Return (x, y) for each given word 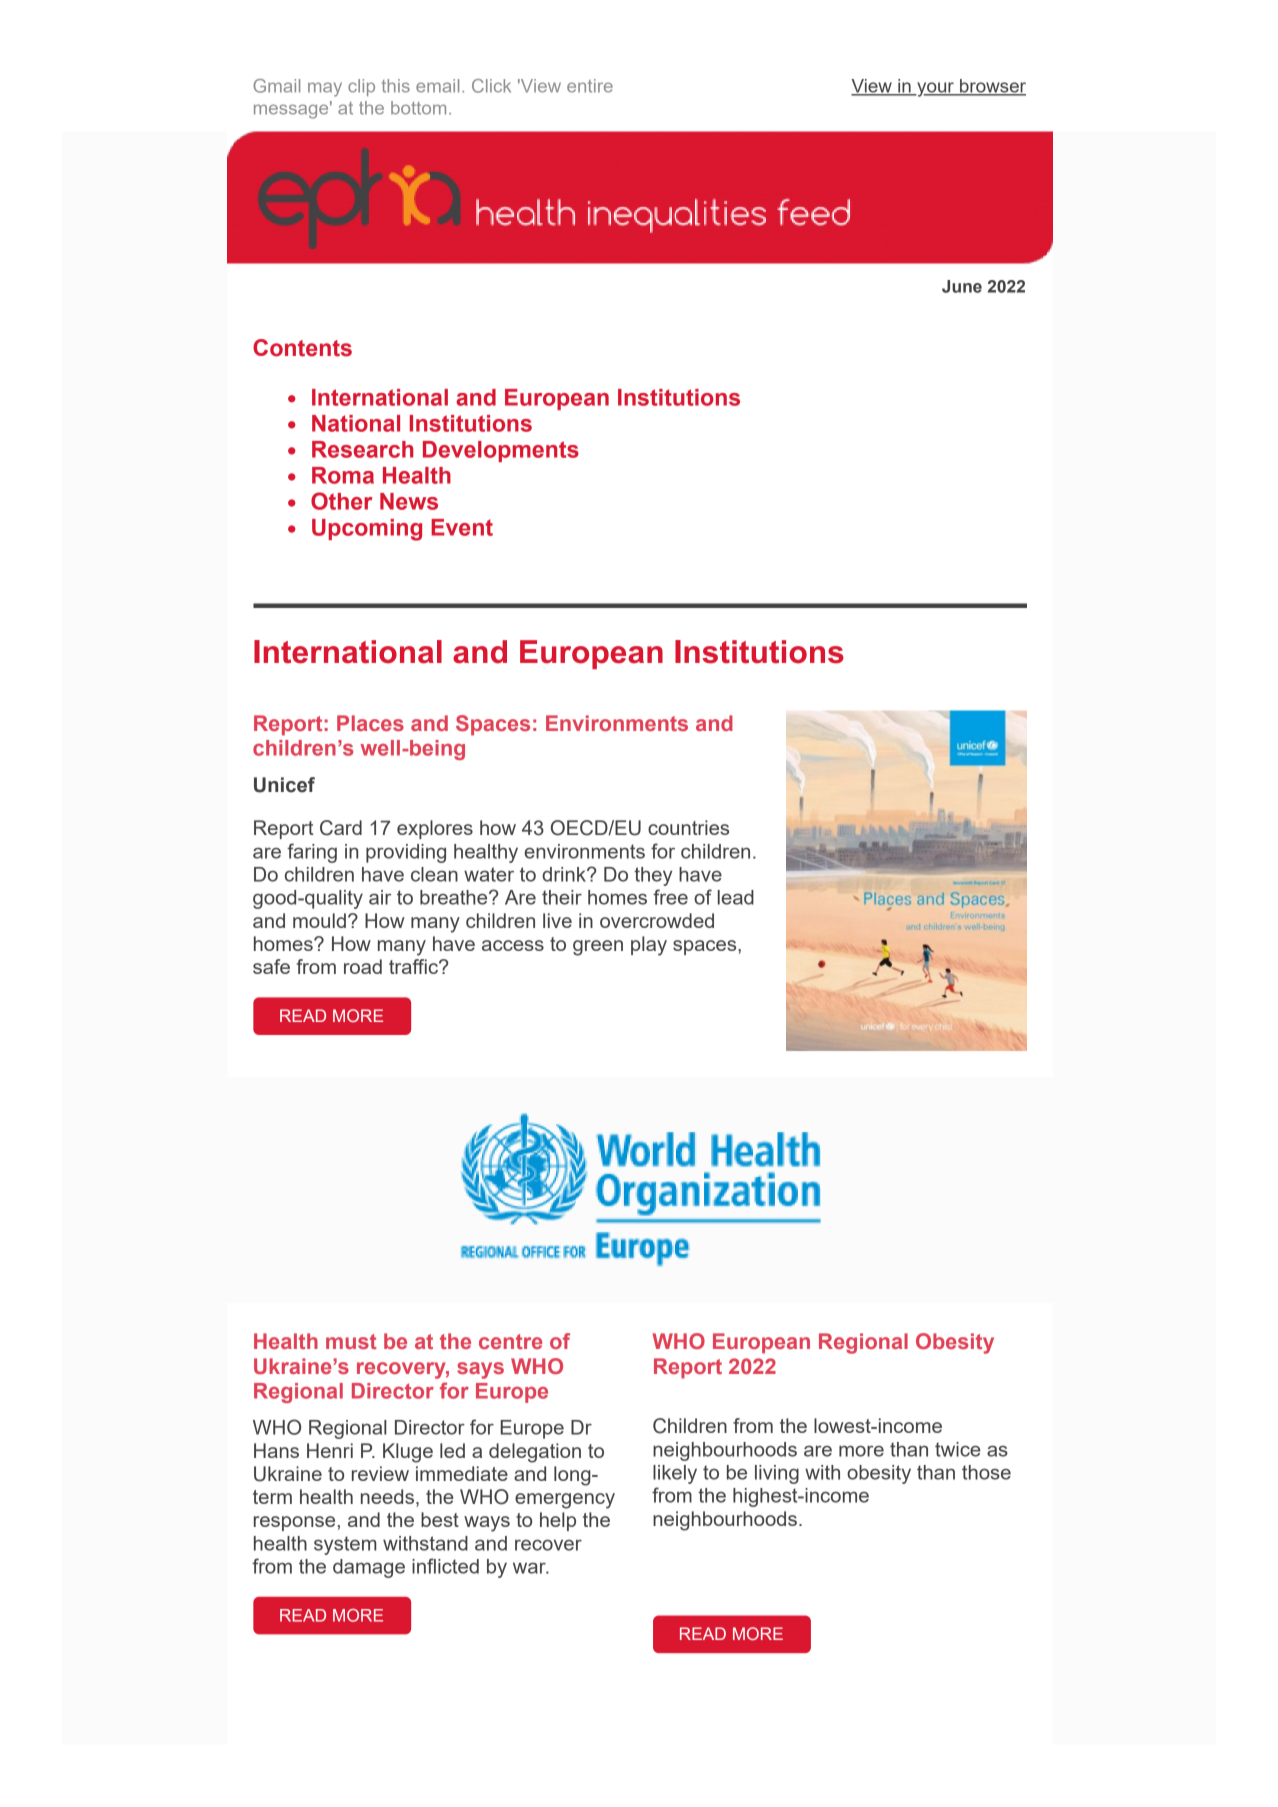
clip (361, 87)
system (345, 1545)
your (935, 89)
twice (958, 1449)
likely (675, 1474)
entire (590, 86)
